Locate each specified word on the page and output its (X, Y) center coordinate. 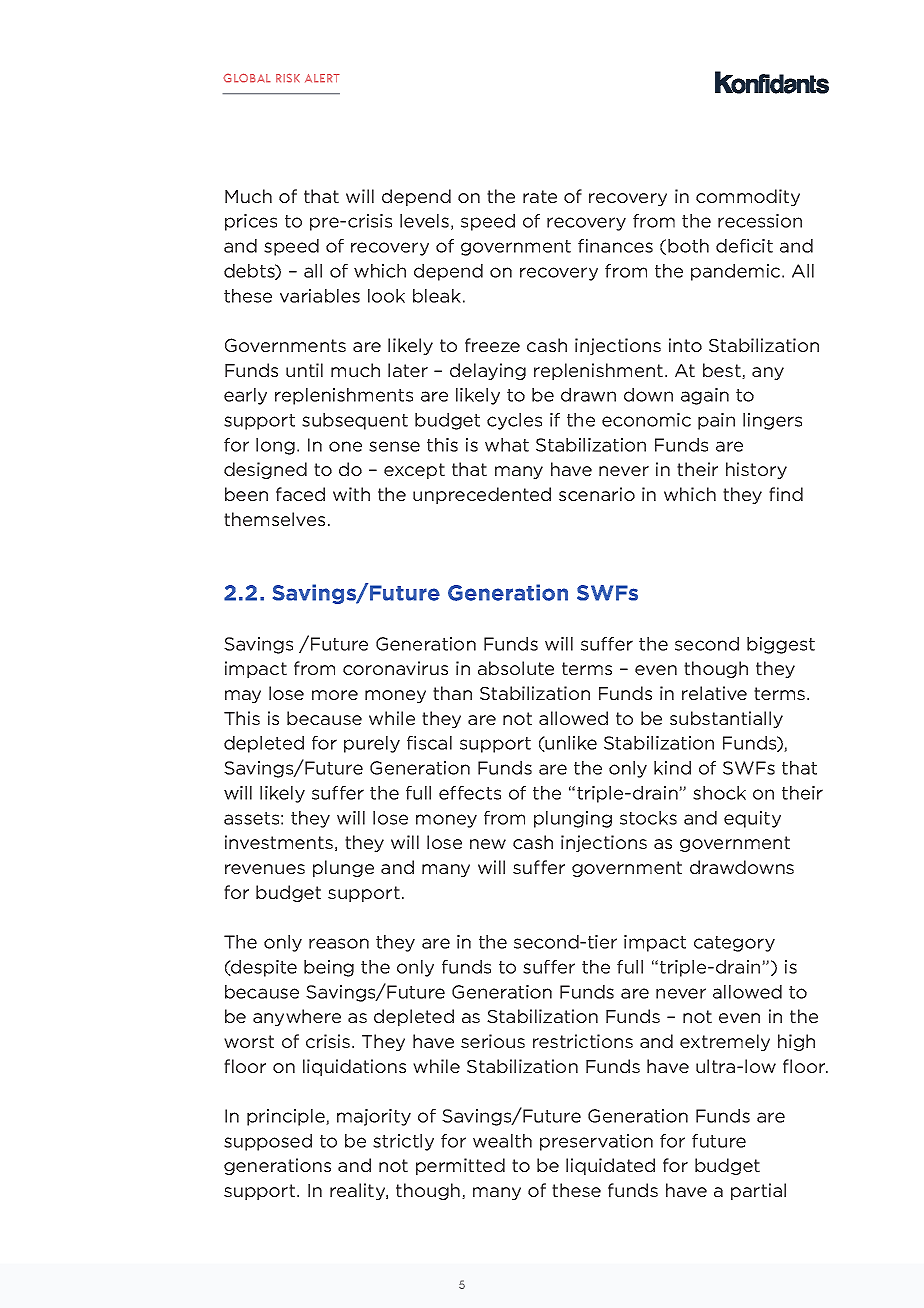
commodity (748, 197)
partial (758, 1191)
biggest (781, 645)
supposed (268, 1142)
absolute (516, 668)
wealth (502, 1141)
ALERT (322, 78)
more (335, 695)
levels (424, 221)
